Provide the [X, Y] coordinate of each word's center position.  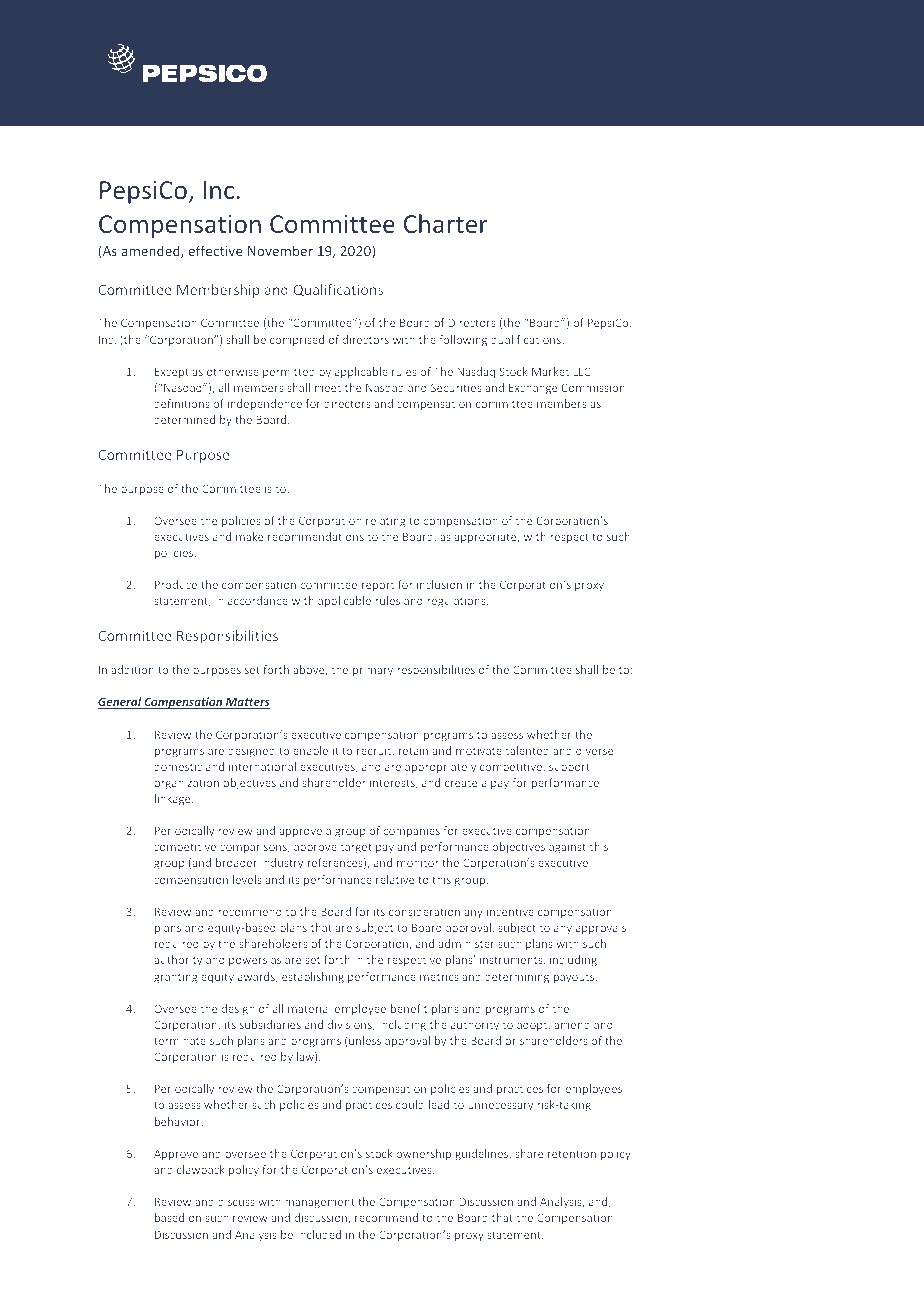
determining [517, 978]
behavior [179, 1121]
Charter [446, 223]
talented [527, 750]
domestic [178, 766]
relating [386, 522]
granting [176, 978]
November [280, 250]
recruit [375, 751]
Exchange [533, 389]
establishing [313, 978]
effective [216, 250]
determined [184, 419]
